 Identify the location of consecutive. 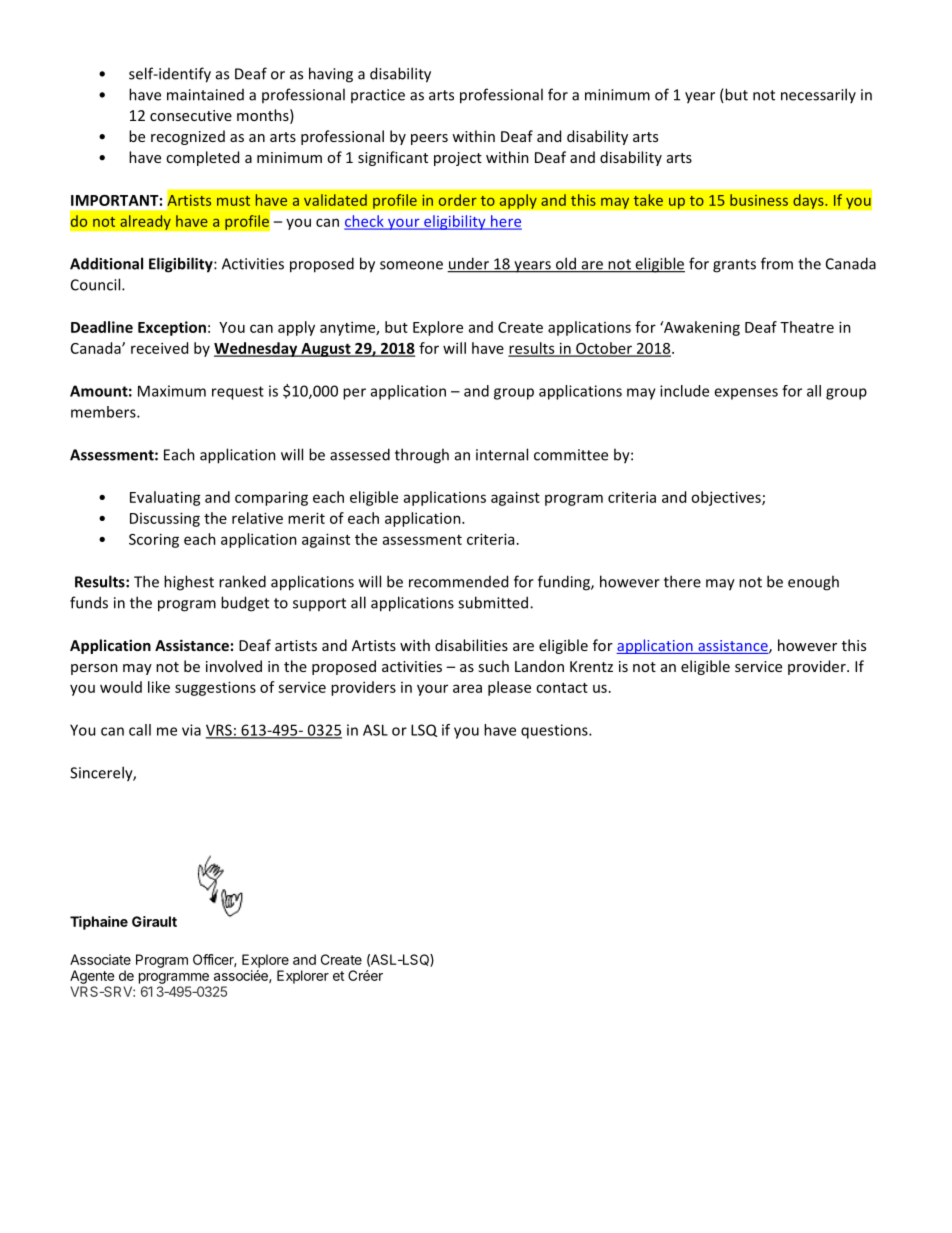
(191, 115).
